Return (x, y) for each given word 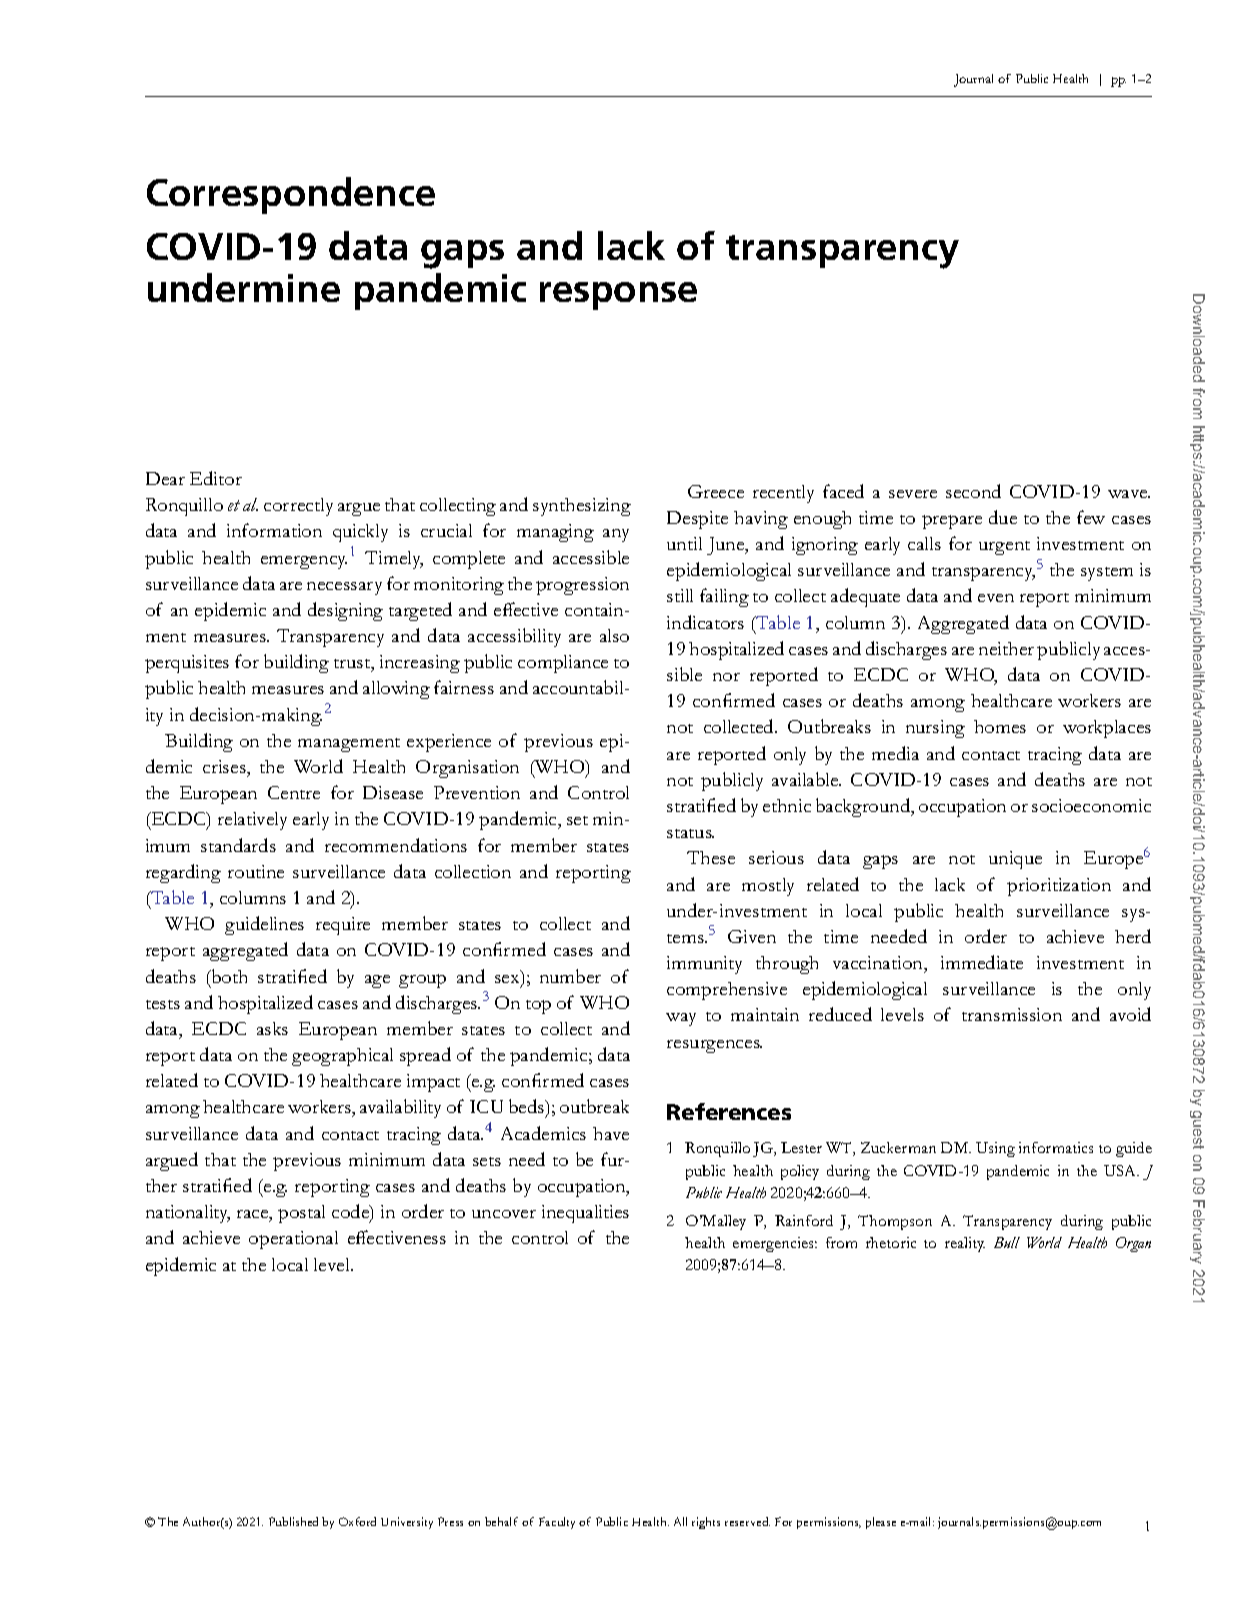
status (690, 833)
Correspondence (291, 195)
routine (256, 871)
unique (1015, 860)
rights (706, 1523)
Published (293, 1521)
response (618, 296)
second (973, 491)
